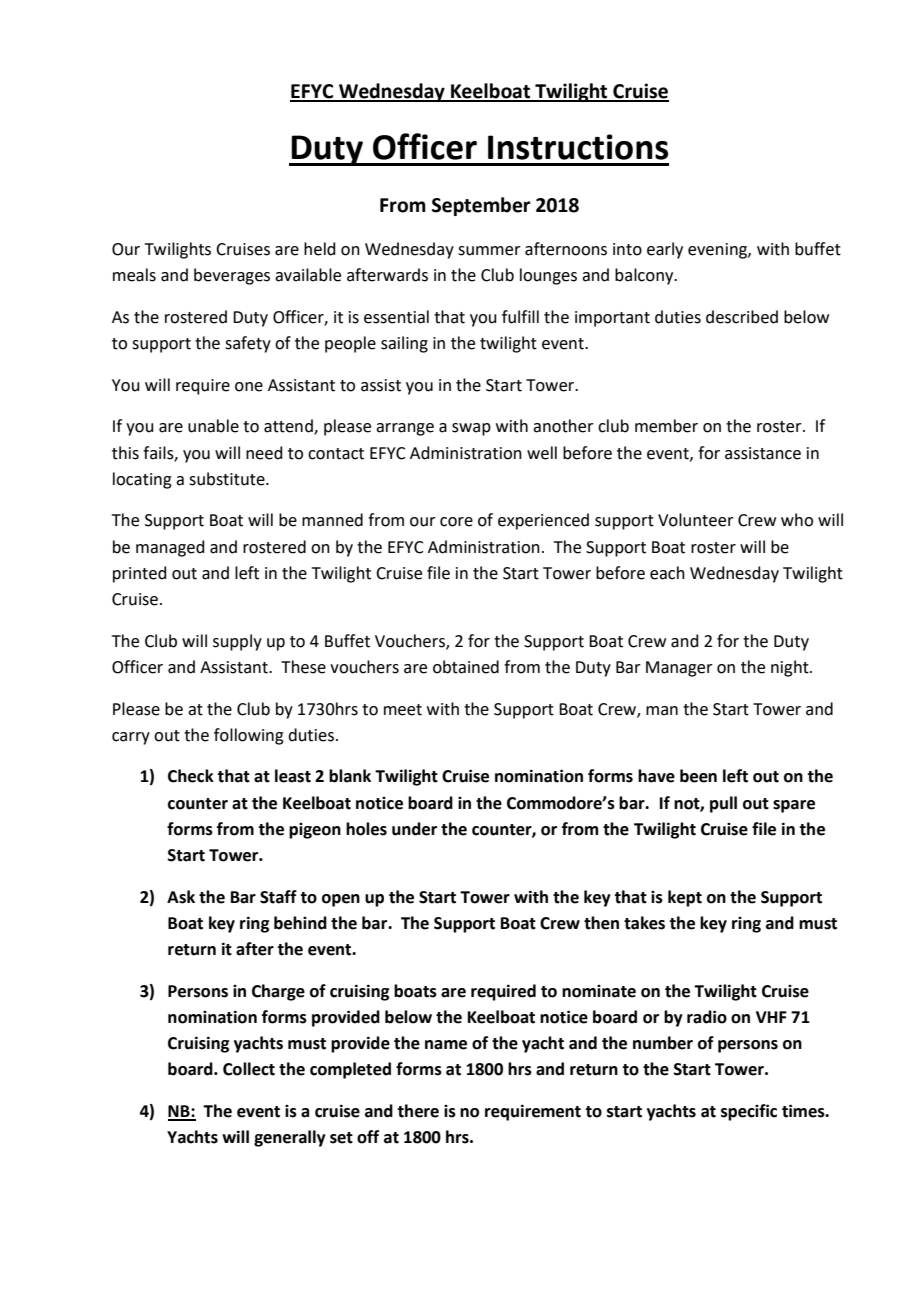 This document has height=1308, width=924. I want to click on obtained, so click(466, 667).
